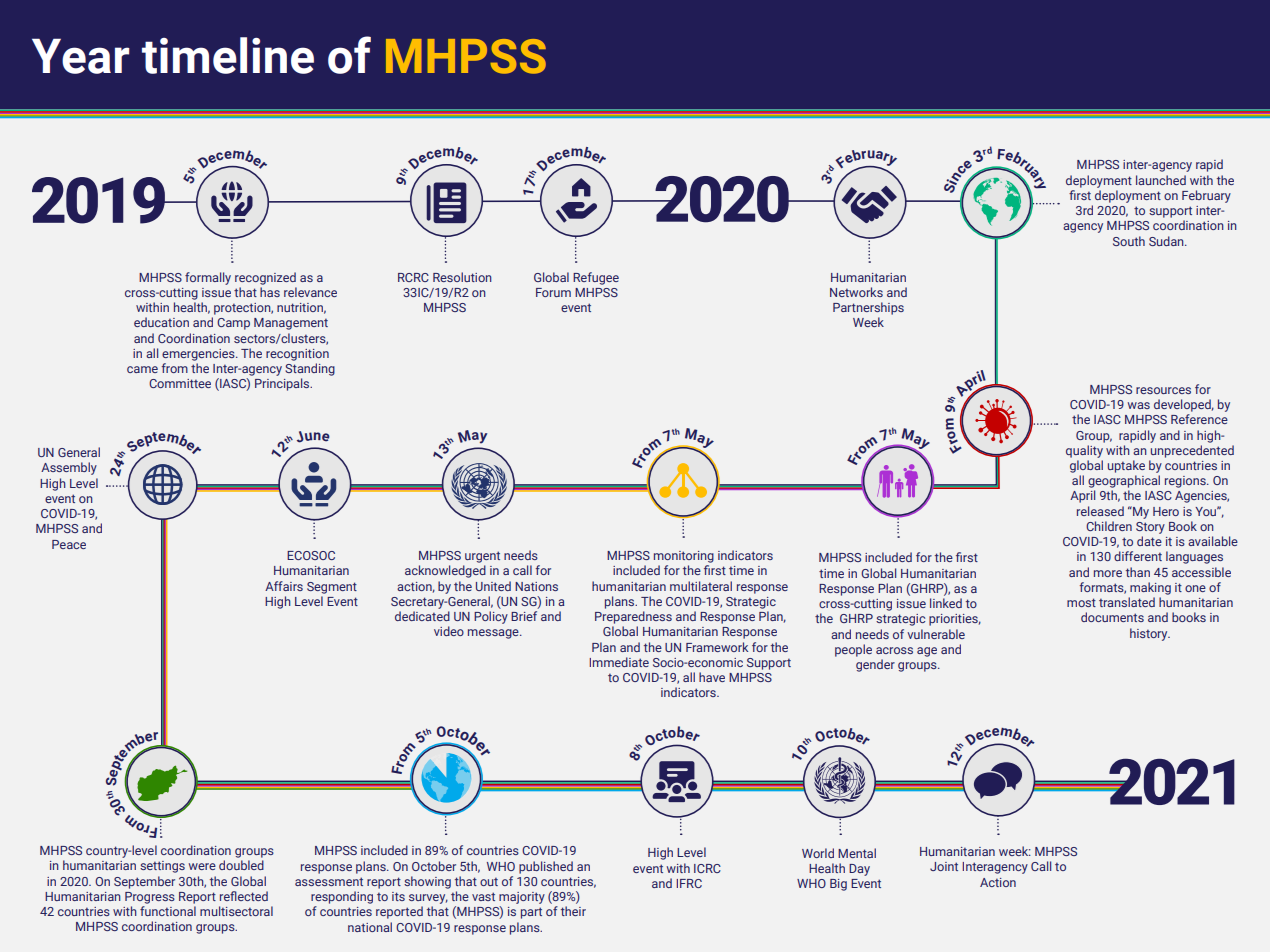 The image size is (1270, 952). I want to click on Joint, so click(944, 866).
